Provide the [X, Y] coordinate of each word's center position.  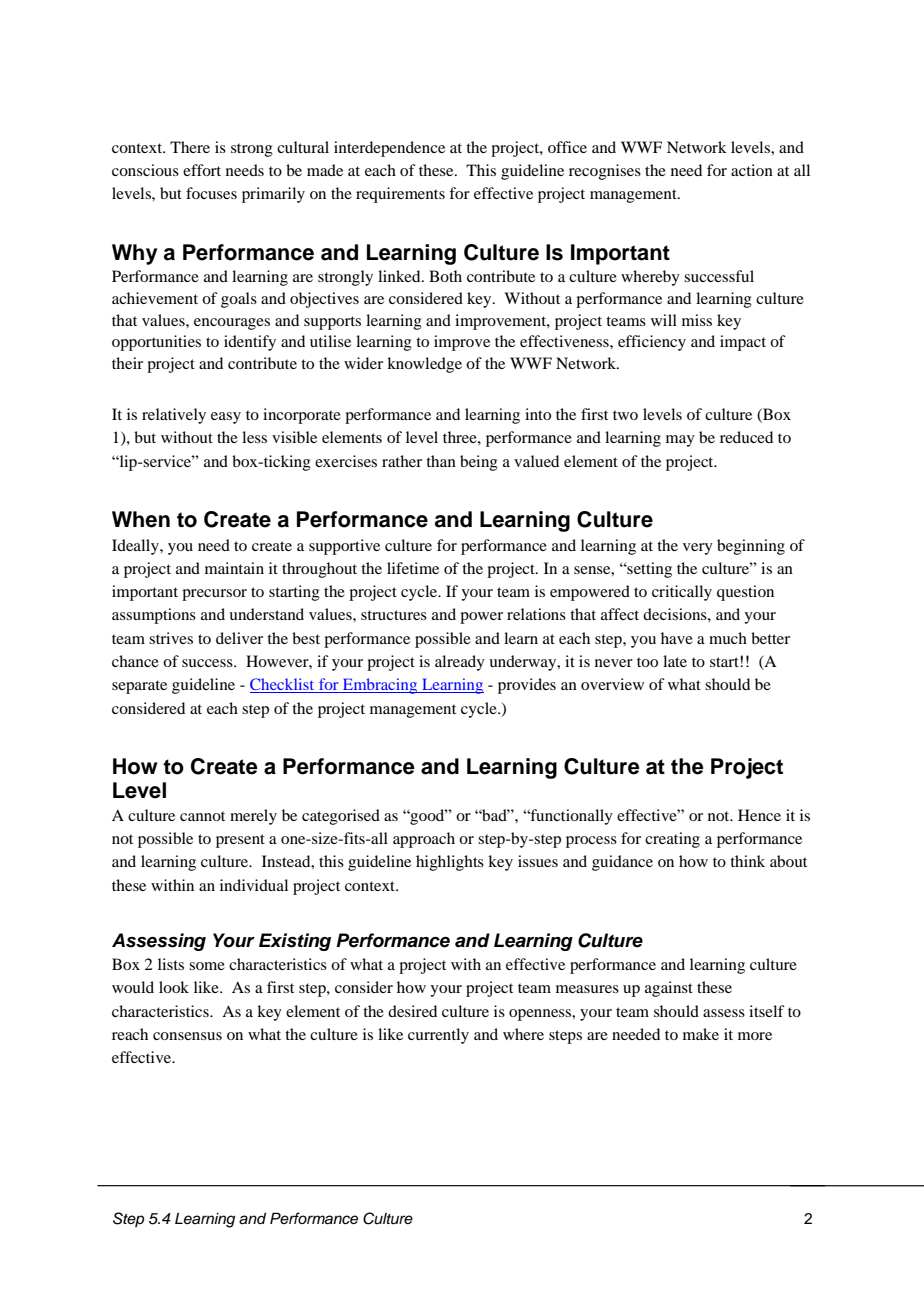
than [441, 461]
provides [527, 686]
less [254, 437]
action [752, 170]
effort [202, 170]
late [675, 661]
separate [139, 687]
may [680, 441]
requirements [400, 195]
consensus [187, 1036]
